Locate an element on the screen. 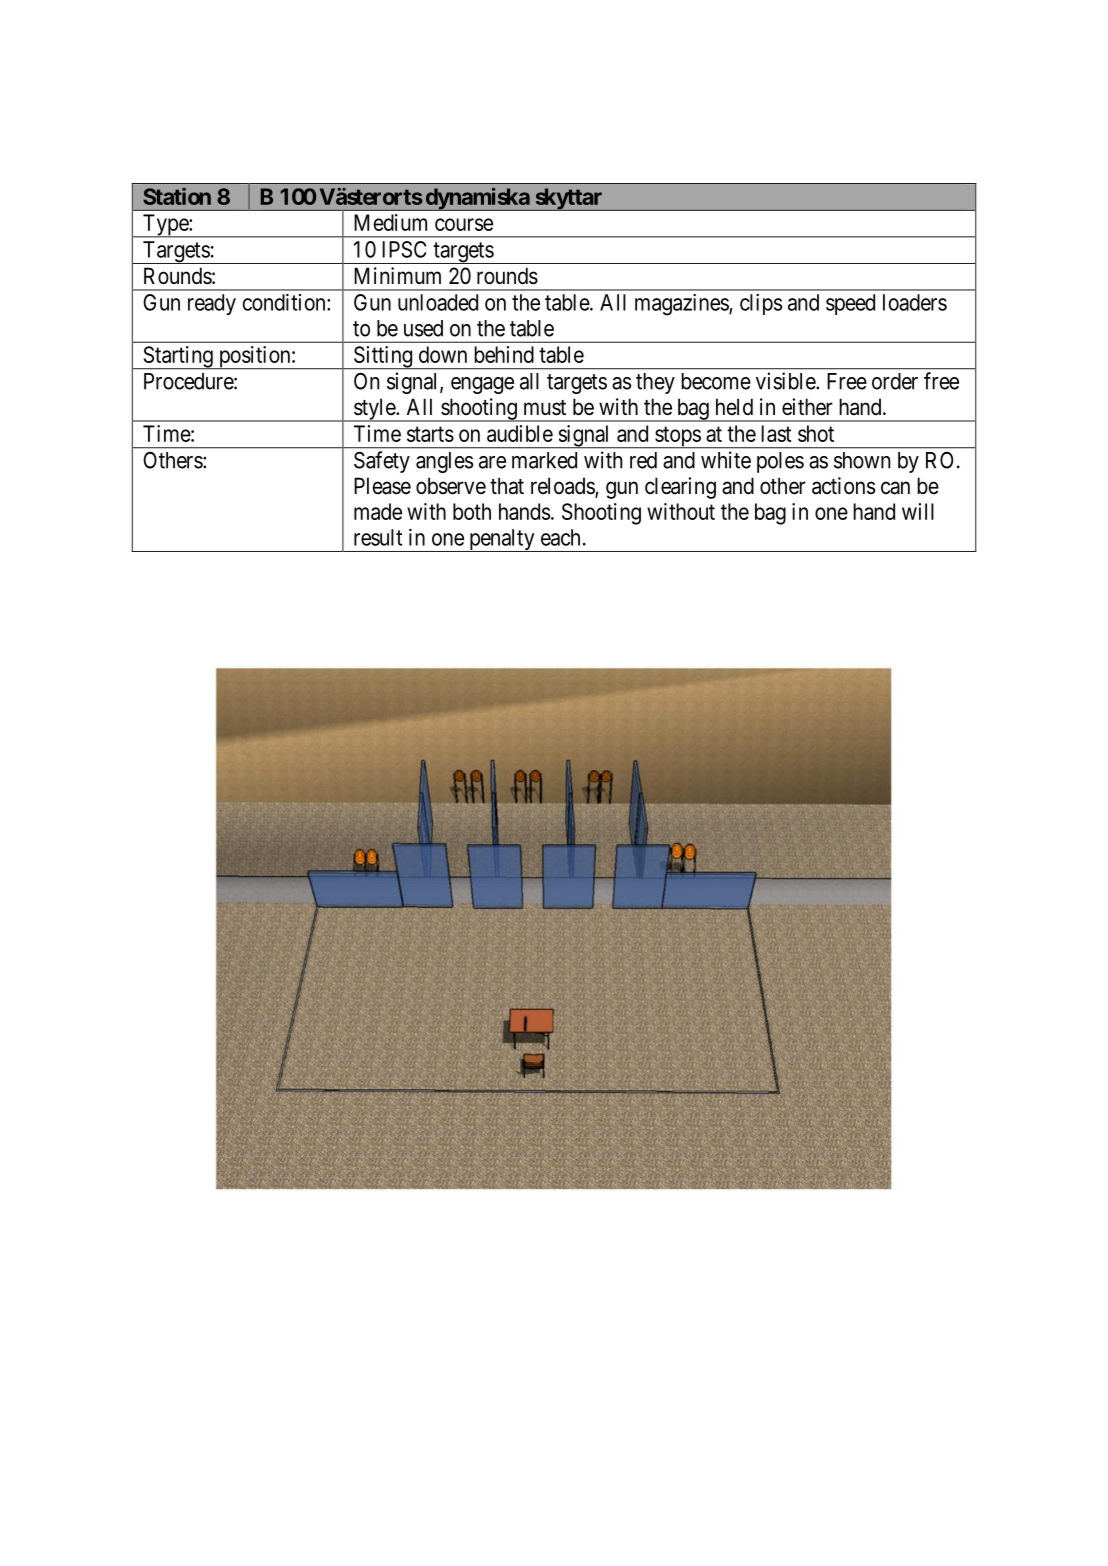 This screenshot has width=1108, height=1566. each is located at coordinates (560, 537).
